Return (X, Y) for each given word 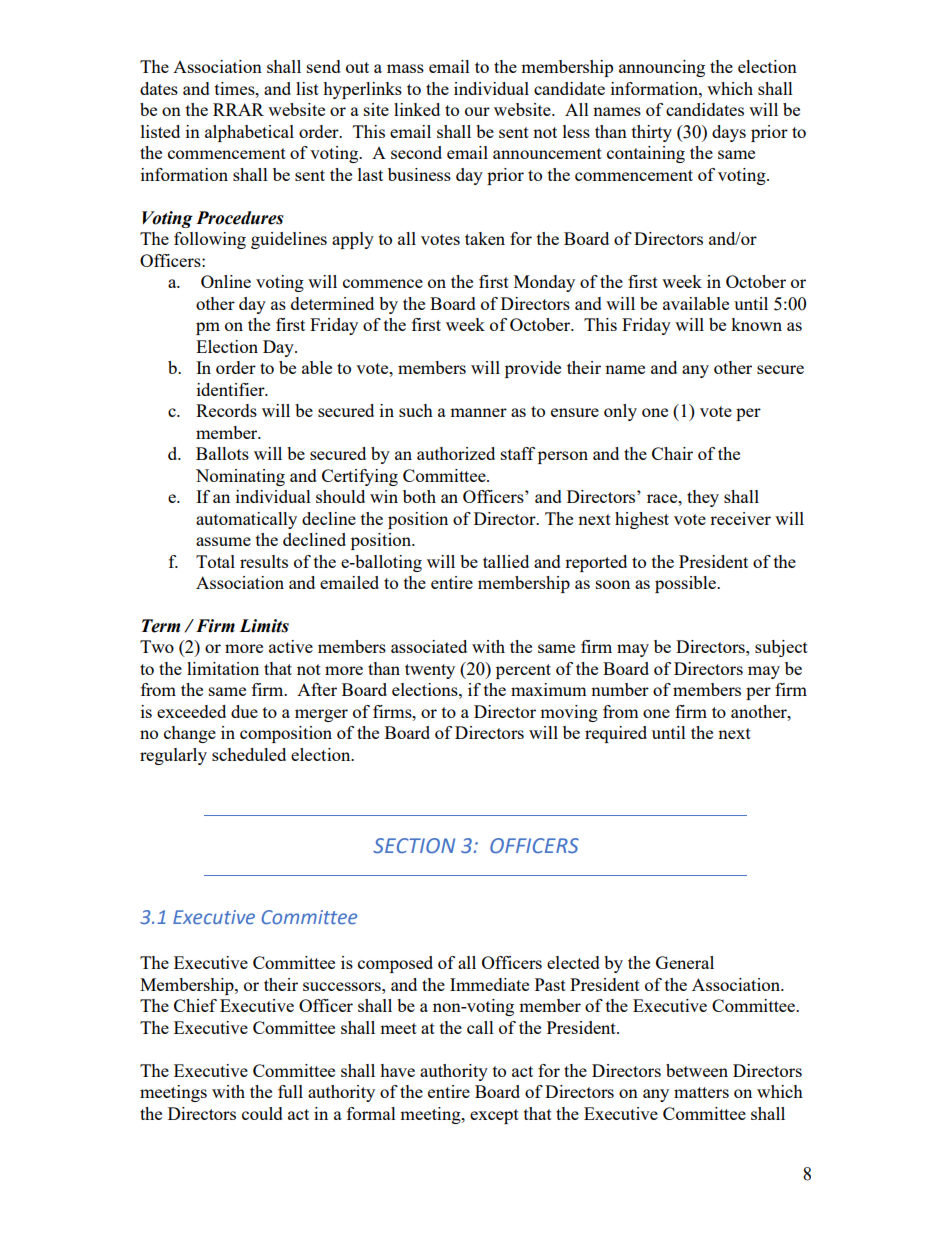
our (477, 111)
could (262, 1113)
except (494, 1116)
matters (701, 1092)
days (729, 133)
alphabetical (249, 133)
